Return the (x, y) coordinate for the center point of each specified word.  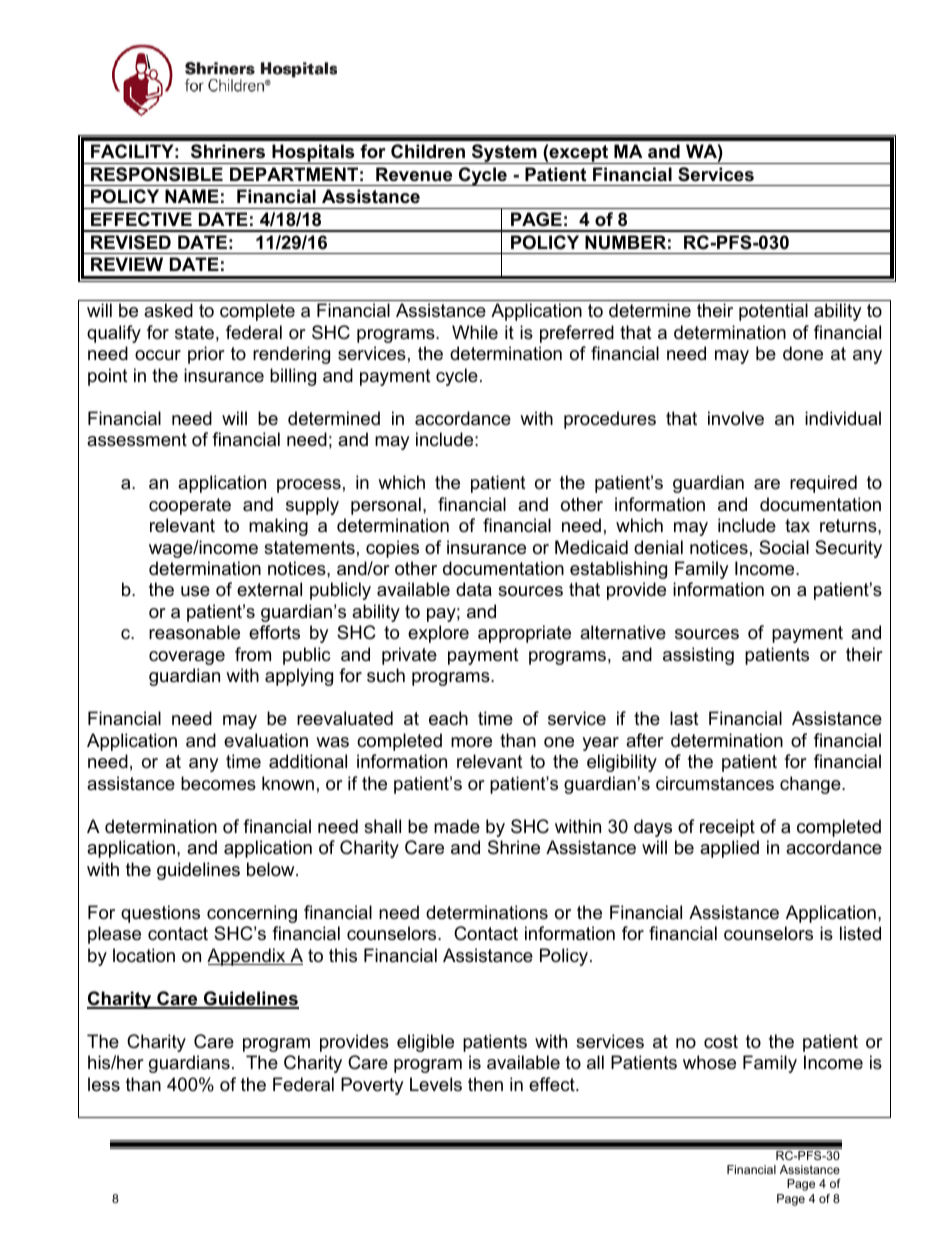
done (803, 353)
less (104, 1084)
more (471, 742)
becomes (218, 783)
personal (386, 506)
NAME (192, 196)
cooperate (190, 506)
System (504, 154)
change (811, 785)
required (823, 484)
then (485, 1084)
